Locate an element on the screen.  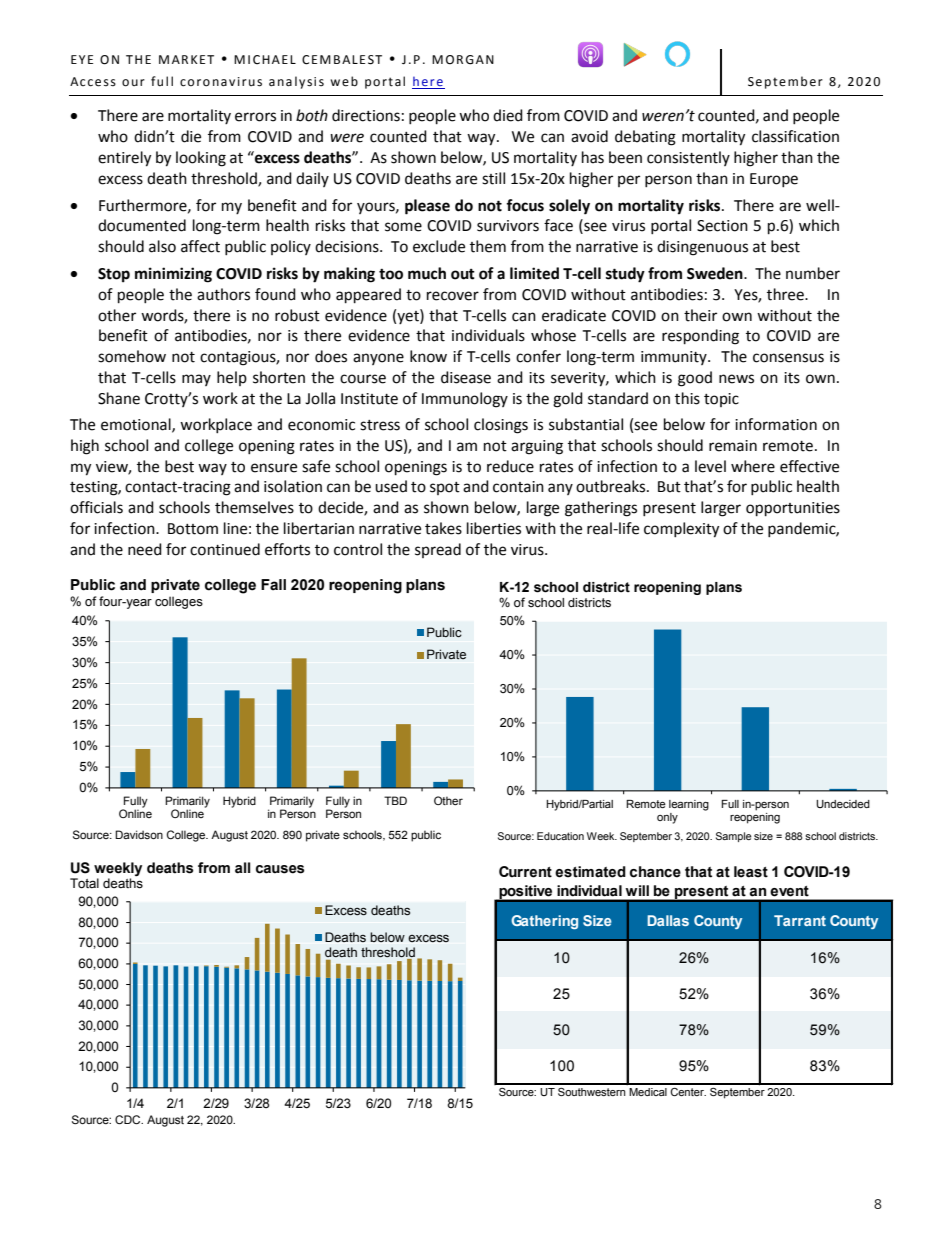
spread is located at coordinates (438, 550).
